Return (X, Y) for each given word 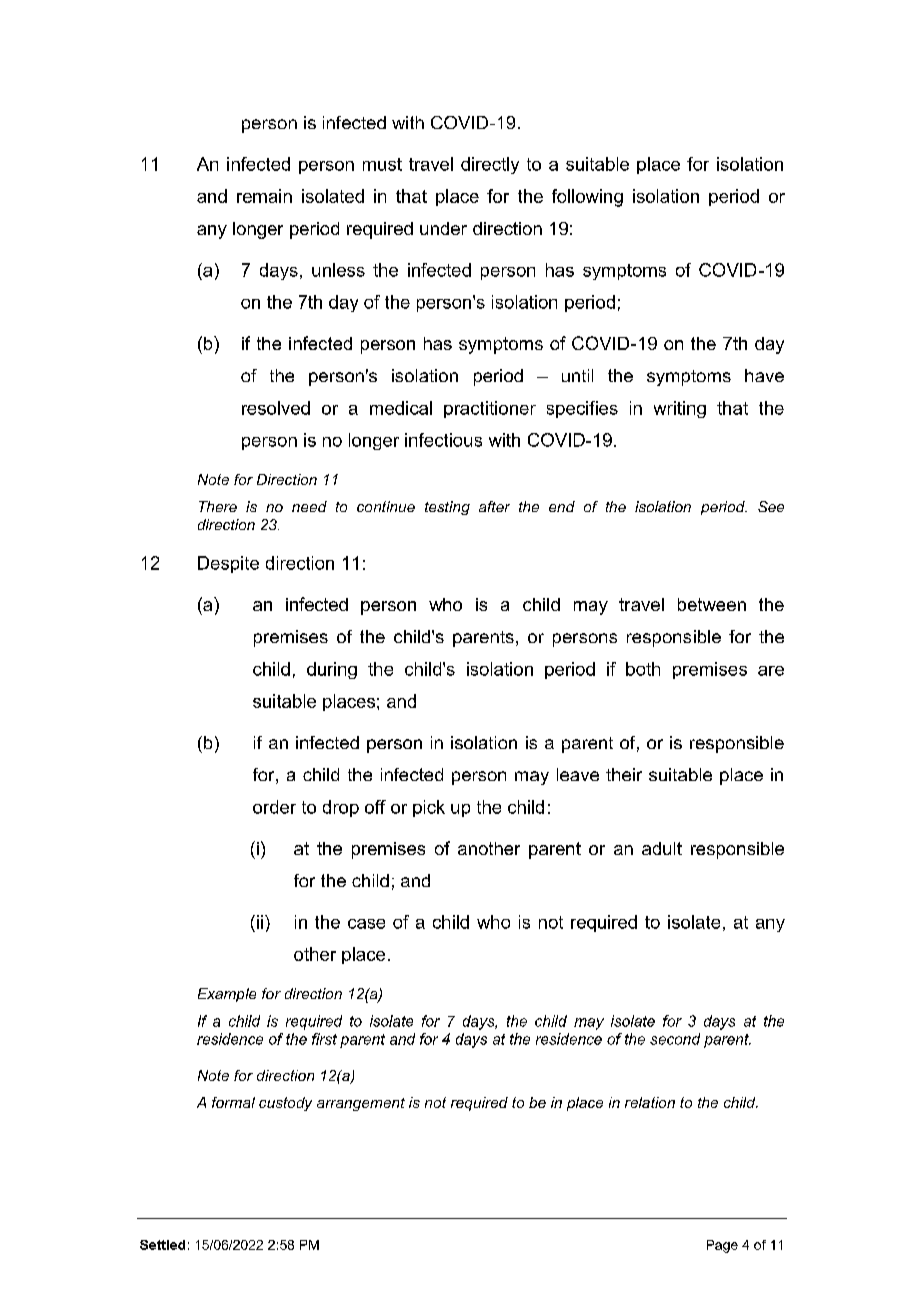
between (712, 604)
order (274, 807)
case (366, 924)
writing (680, 409)
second (675, 1039)
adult (662, 848)
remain (264, 196)
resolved (276, 408)
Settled (162, 1245)
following (587, 198)
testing (447, 508)
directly (490, 165)
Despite (228, 564)
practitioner (490, 409)
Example (227, 995)
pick (429, 808)
